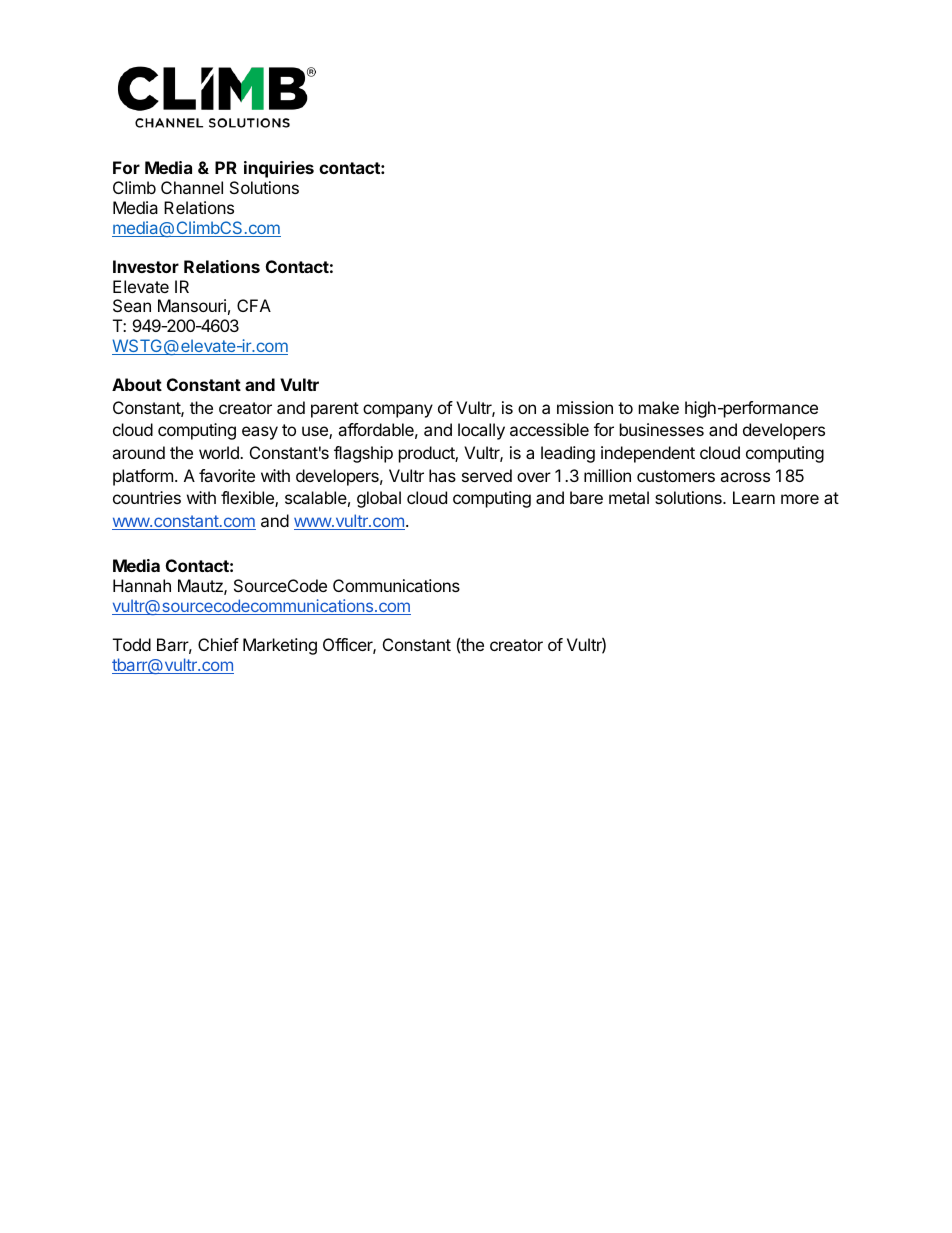 Image resolution: width=952 pixels, height=1233 pixels. I want to click on Marketing, so click(280, 646).
